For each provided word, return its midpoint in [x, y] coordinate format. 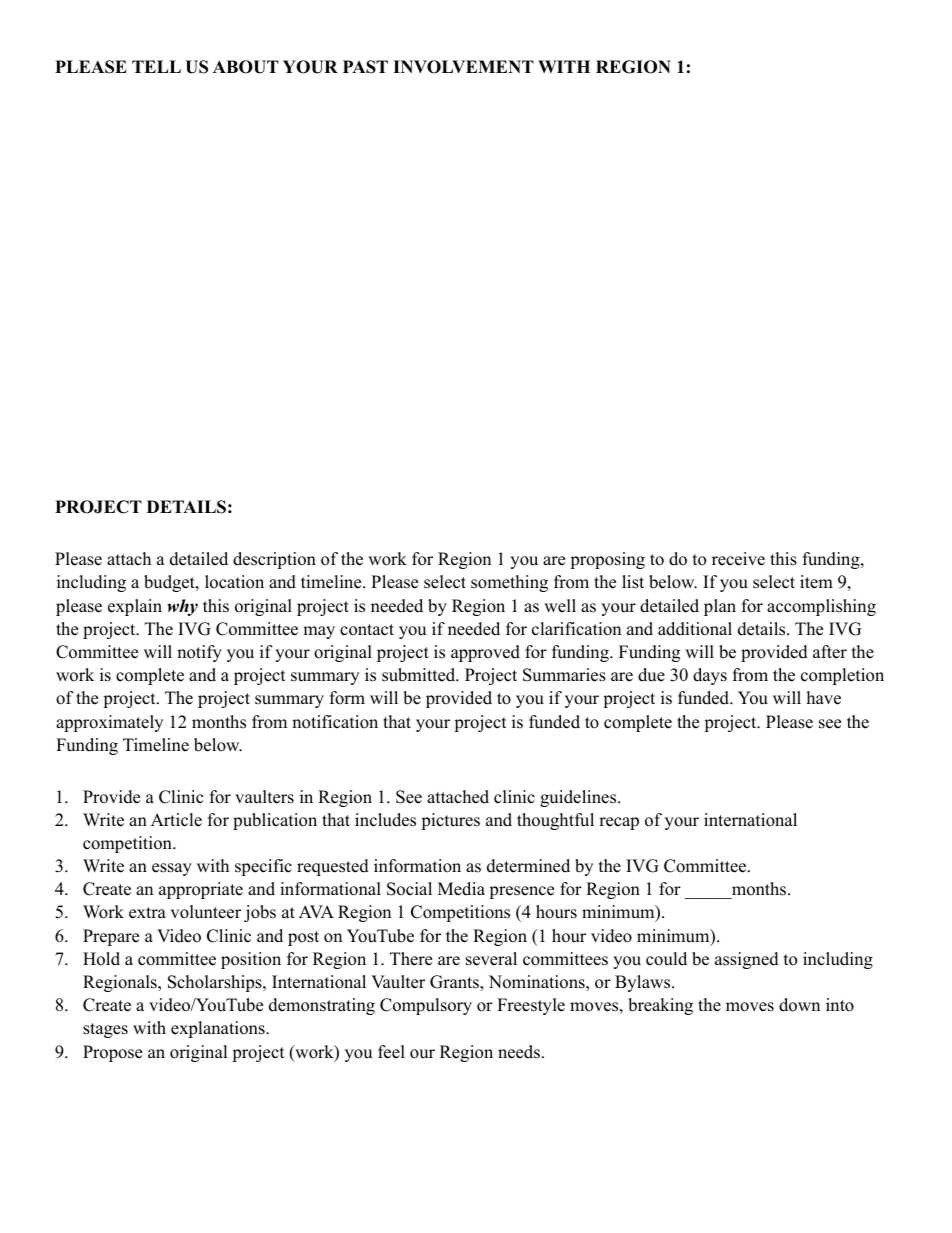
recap [619, 823]
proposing [607, 560]
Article [176, 820]
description [274, 560]
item [816, 582]
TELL [156, 66]
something [509, 583]
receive [738, 559]
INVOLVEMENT [463, 67]
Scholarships [216, 983]
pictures [450, 821]
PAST [365, 67]
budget [170, 583]
